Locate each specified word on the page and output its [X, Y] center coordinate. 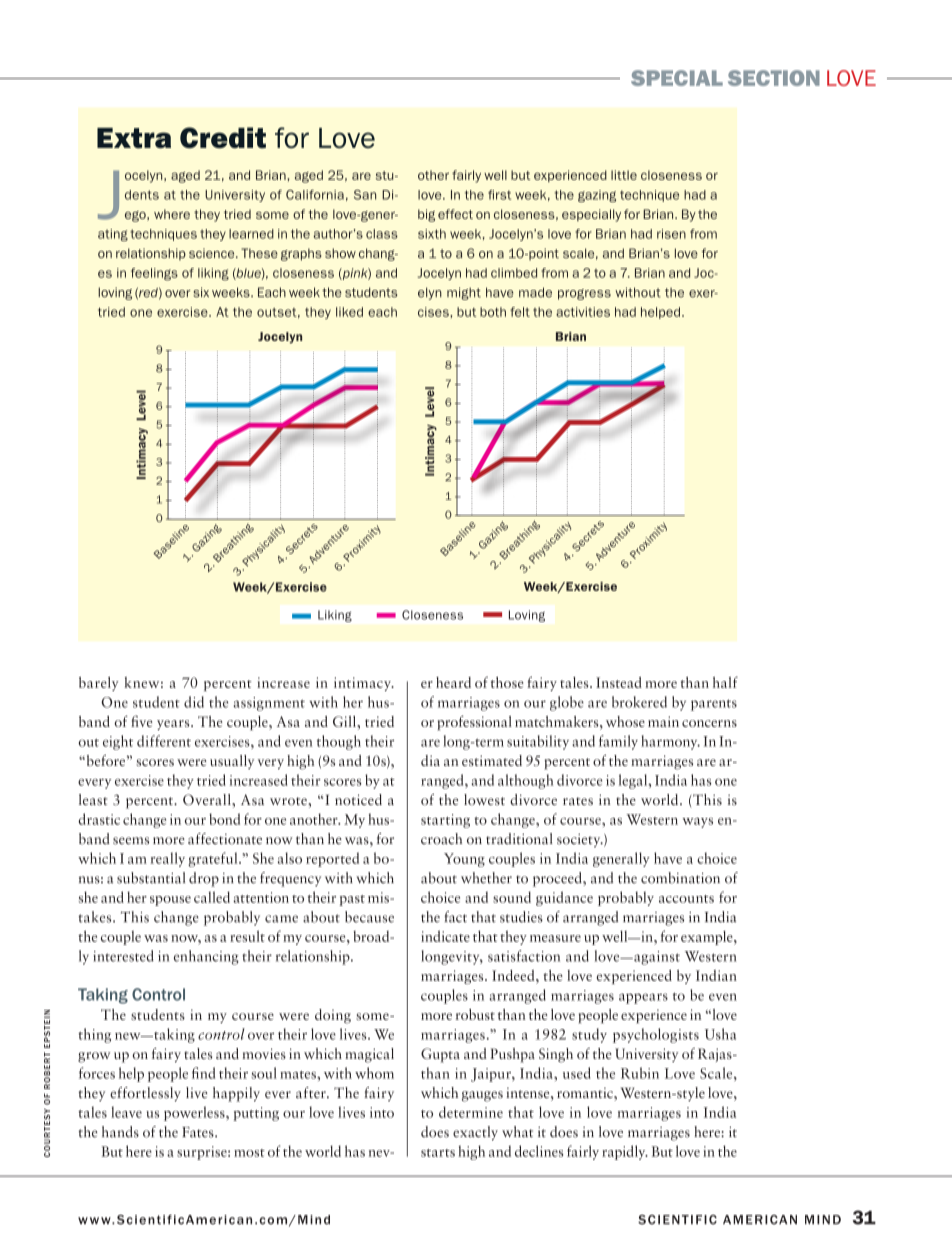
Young [464, 860]
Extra [134, 138]
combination [680, 878]
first [499, 195]
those [507, 682]
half [725, 682]
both [493, 312]
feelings [154, 274]
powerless [195, 1113]
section [774, 78]
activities [583, 312]
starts [438, 1153]
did [194, 702]
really [167, 859]
